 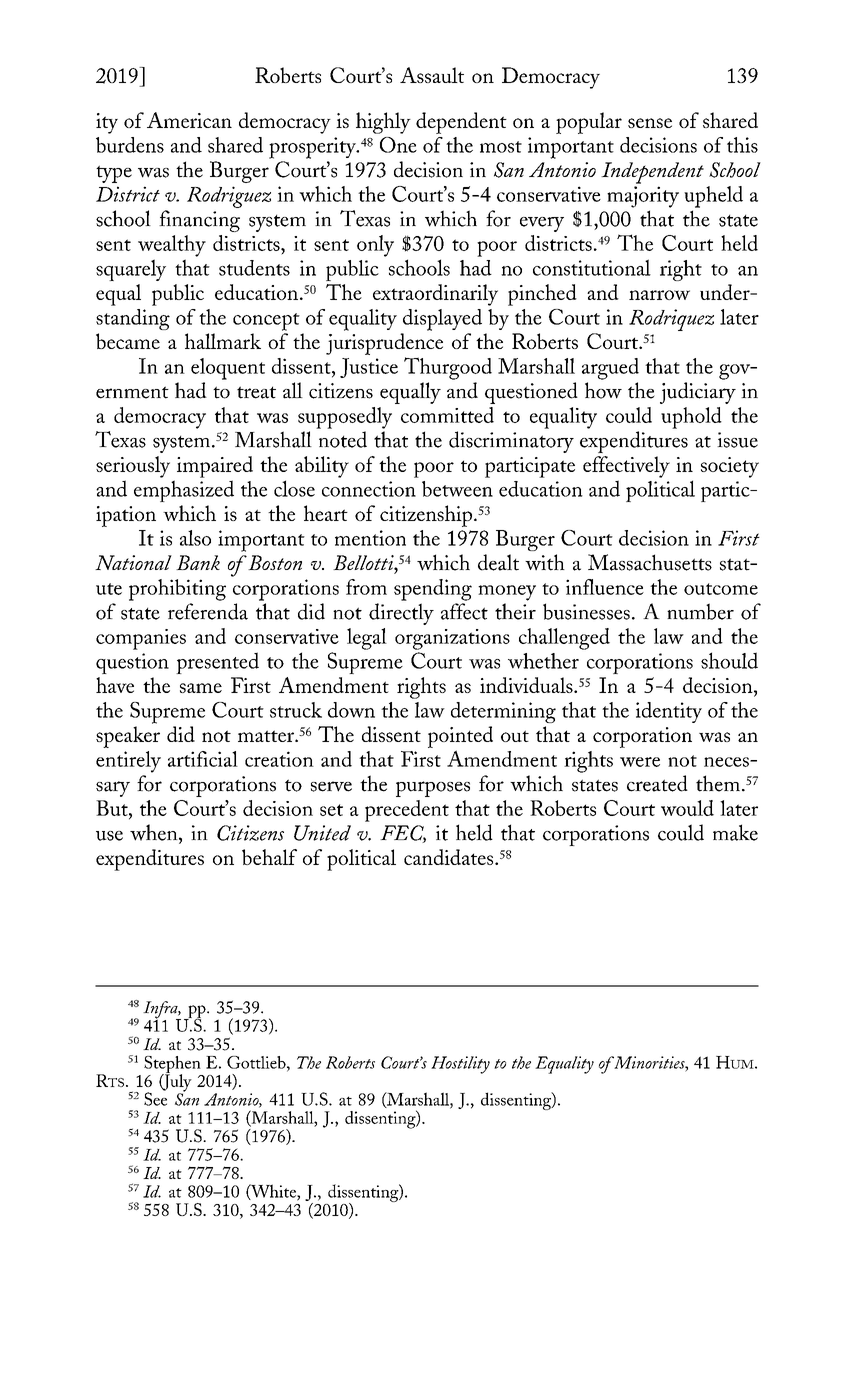 What do you see at coordinates (433, 590) in the screenshot?
I see `spending` at bounding box center [433, 590].
